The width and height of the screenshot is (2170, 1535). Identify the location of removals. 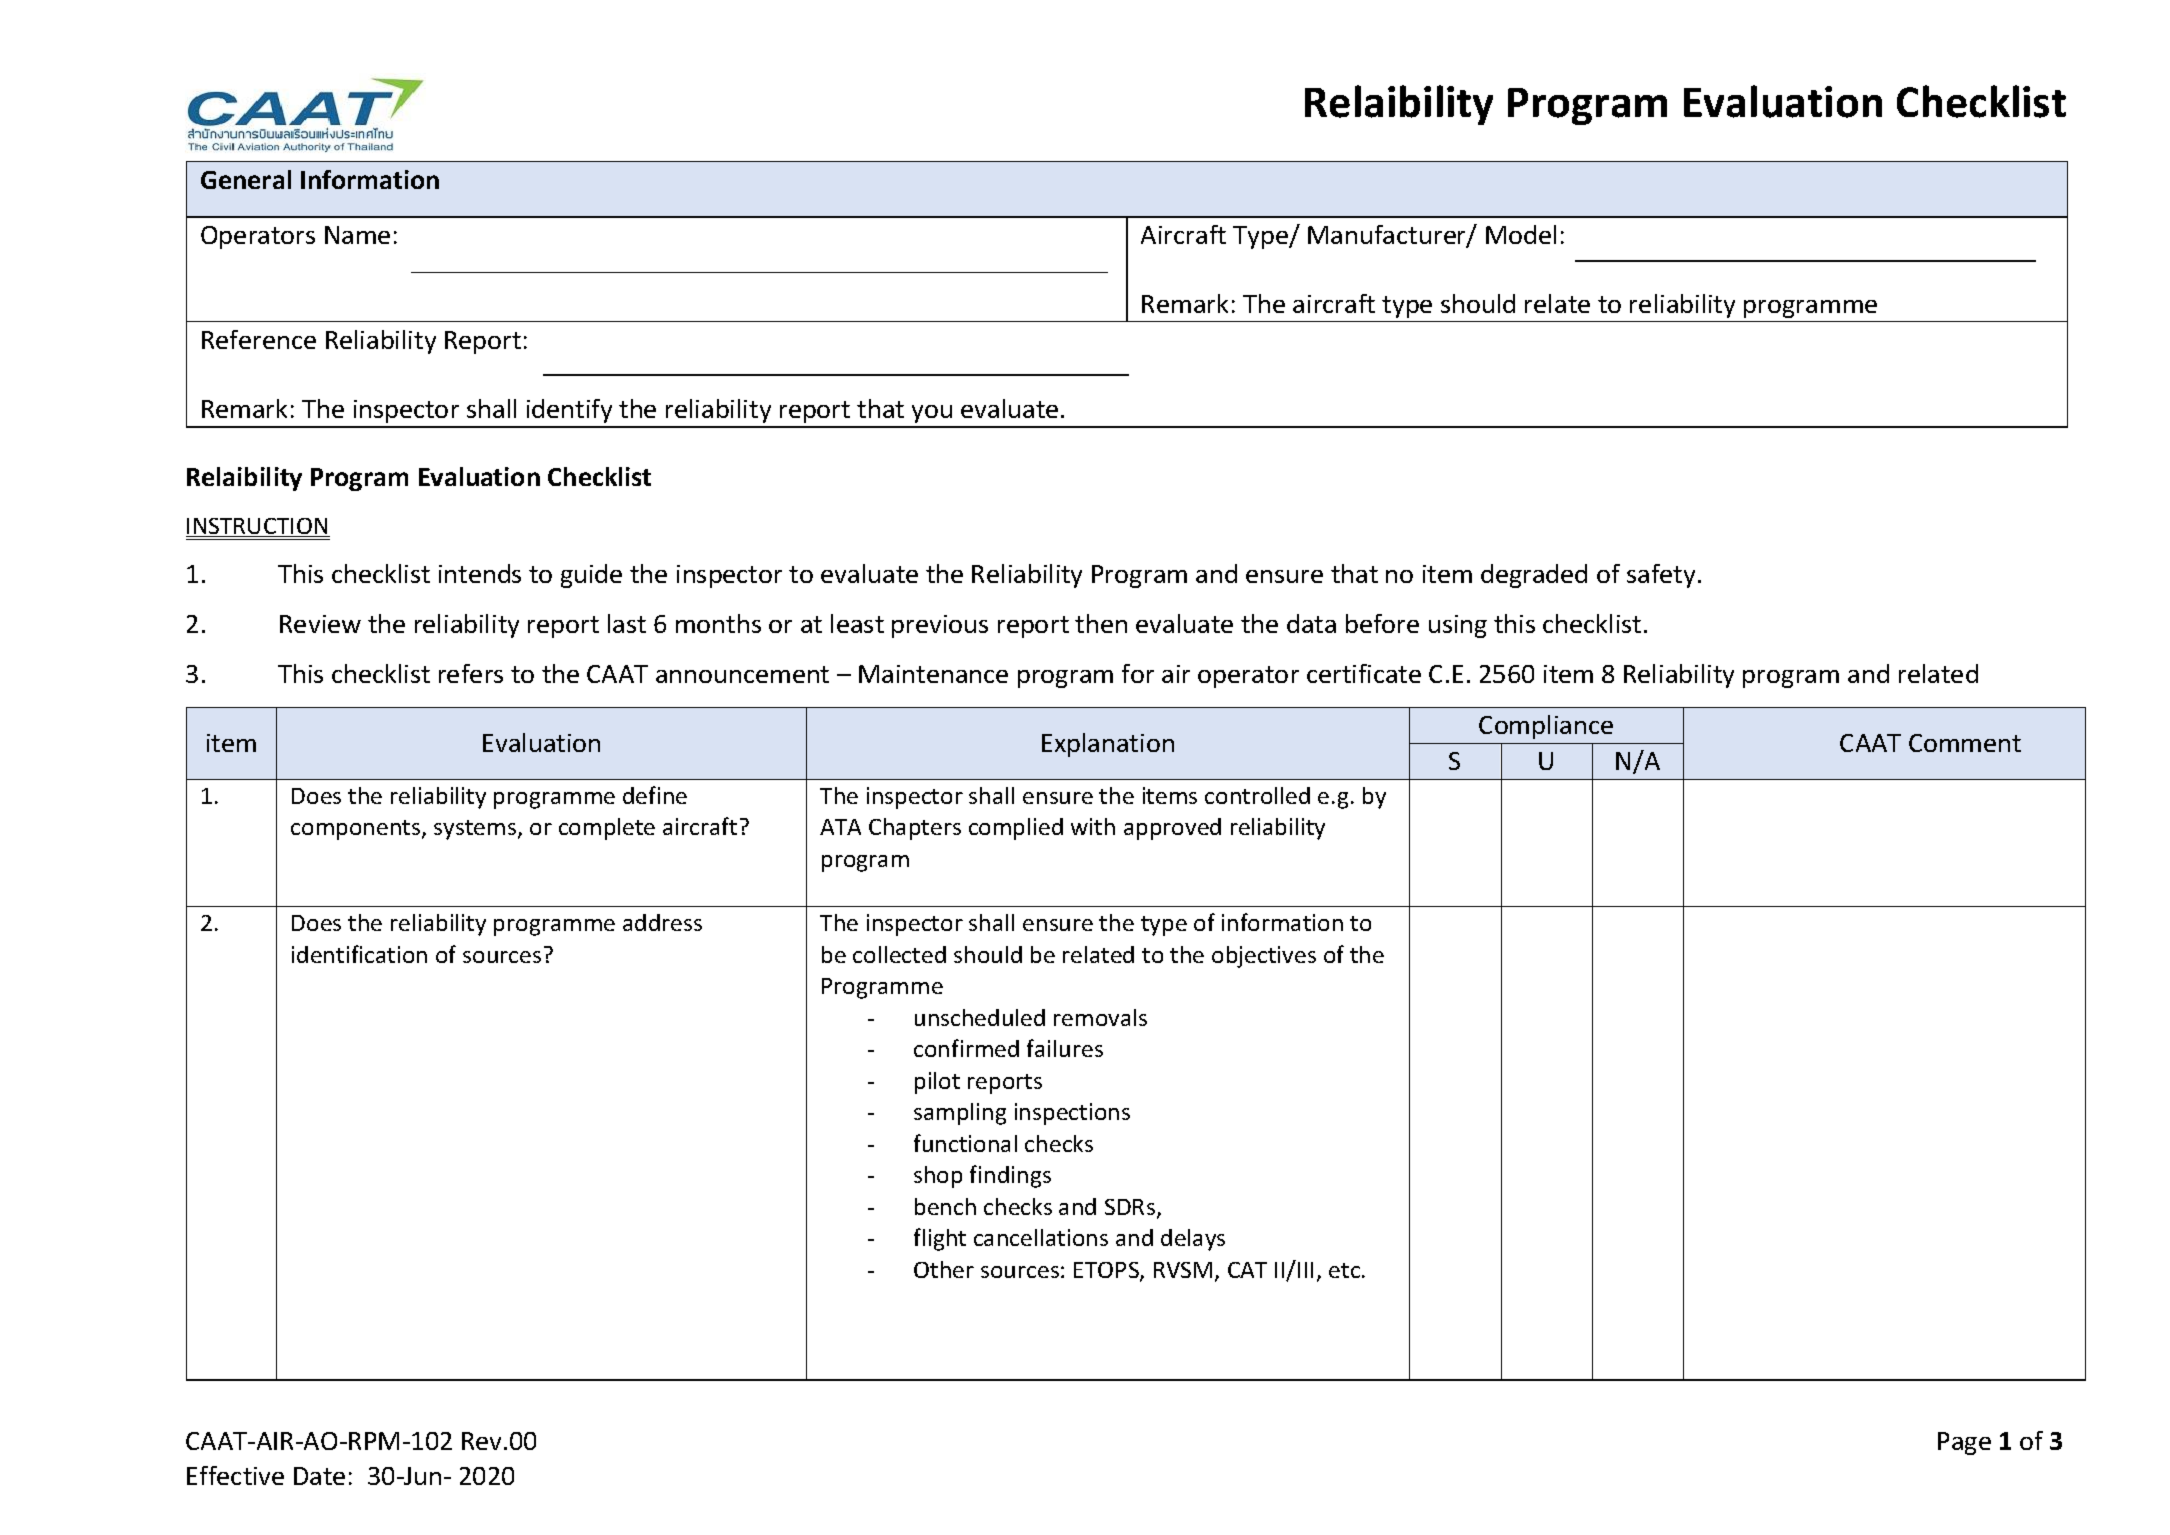
(1100, 1017).
